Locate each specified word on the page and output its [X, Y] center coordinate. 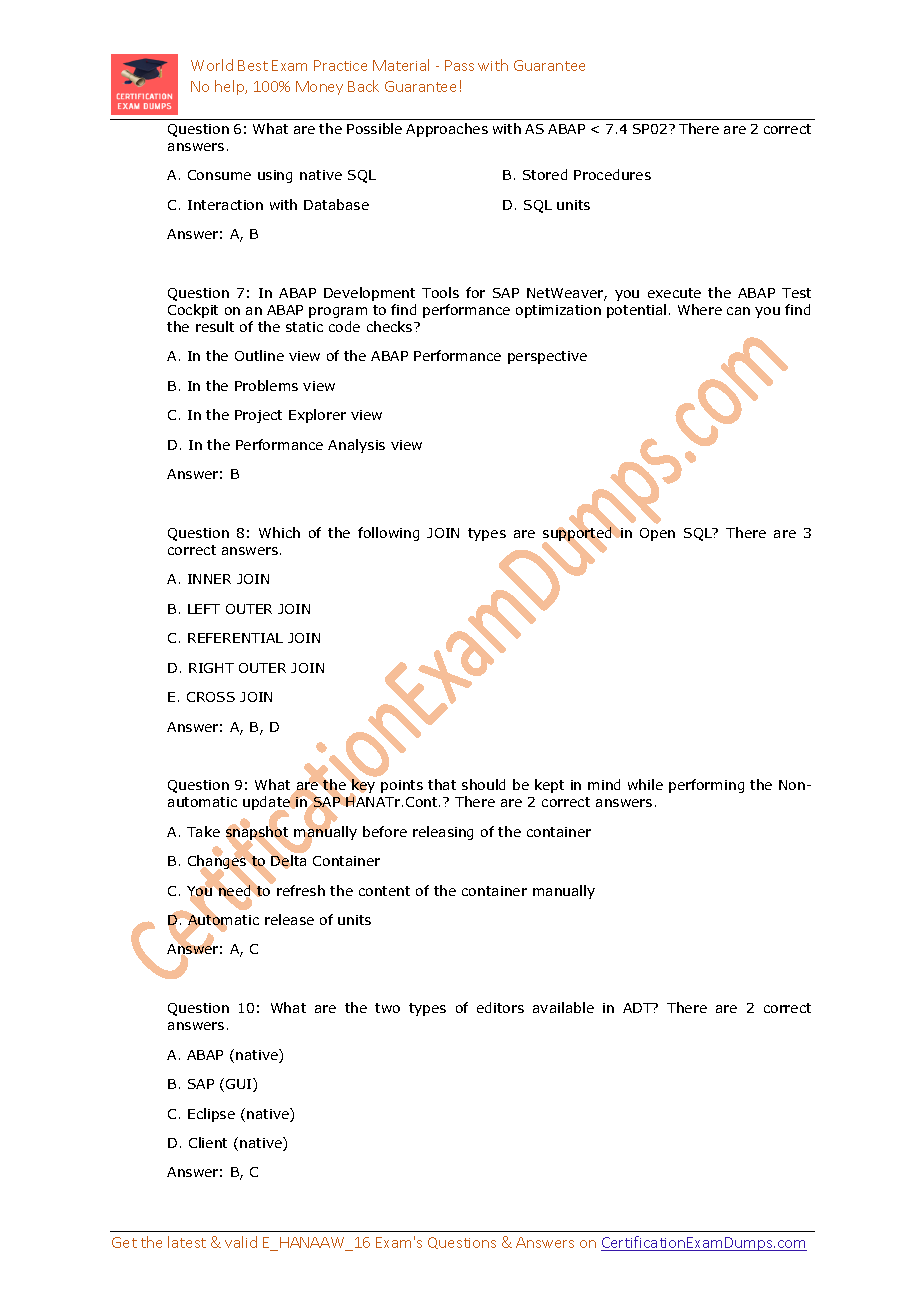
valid [241, 1242]
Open [657, 534]
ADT [638, 1008]
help [231, 87]
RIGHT [211, 668]
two [387, 1008]
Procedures [612, 174]
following [388, 534]
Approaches [447, 130]
